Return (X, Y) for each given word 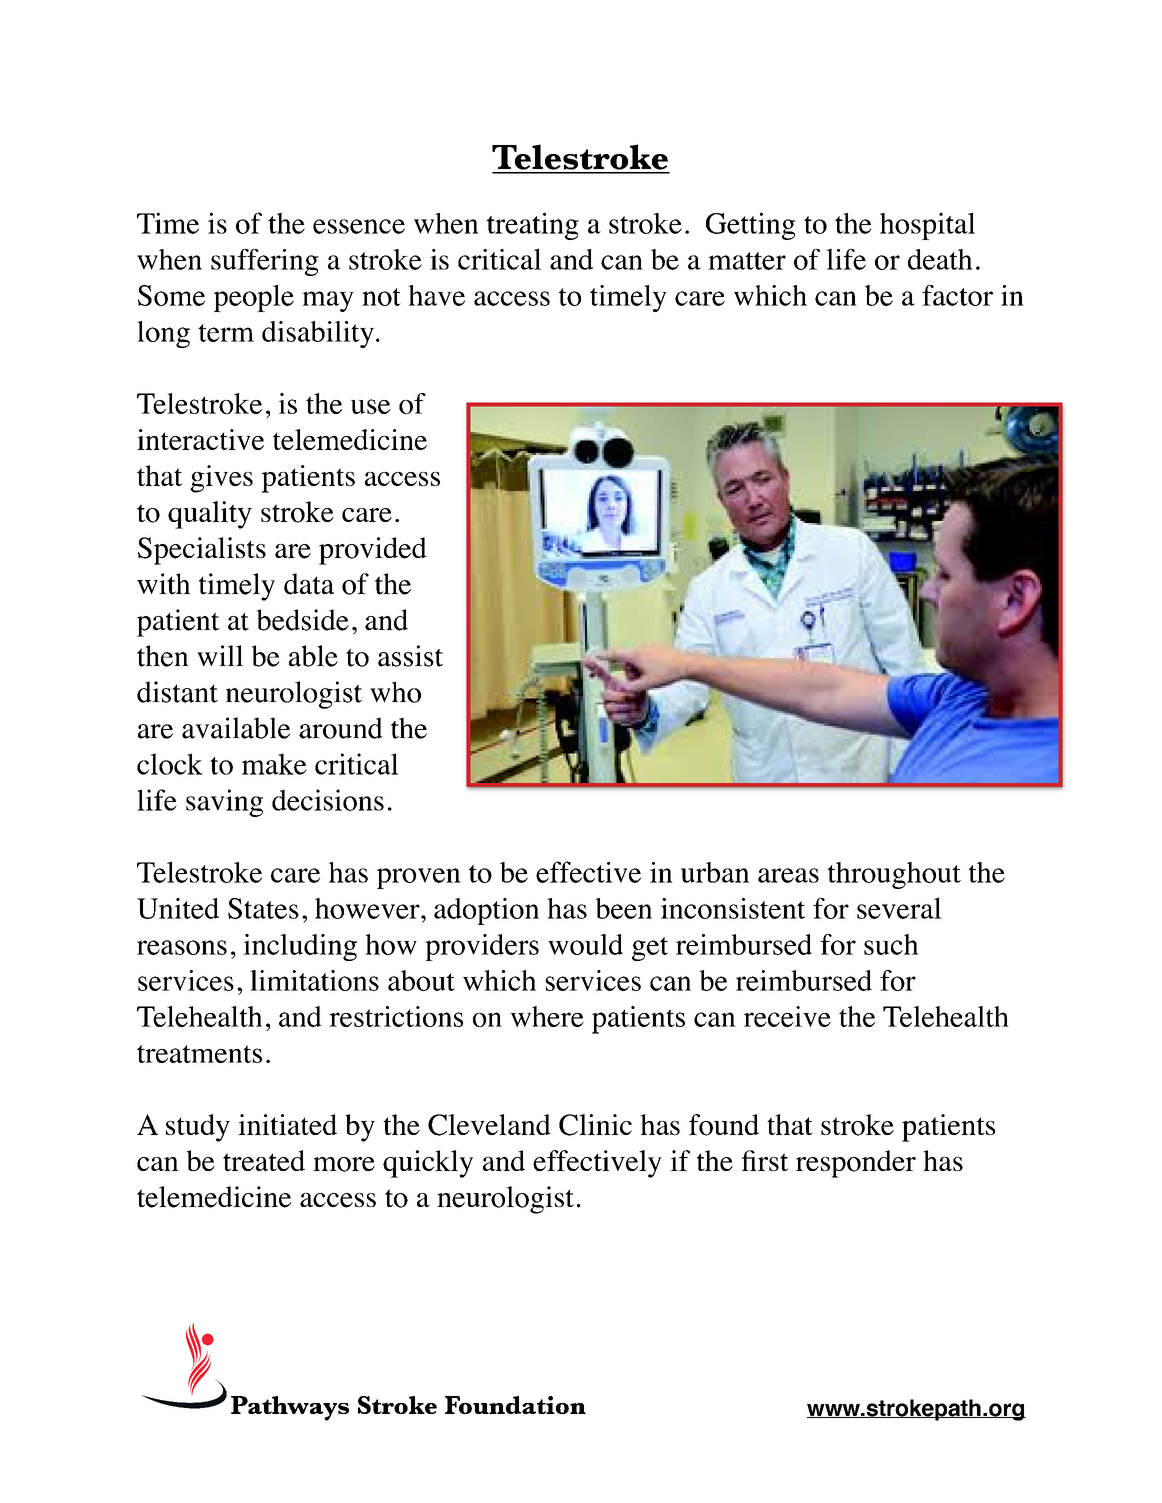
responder (856, 1164)
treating (533, 226)
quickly (428, 1164)
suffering (265, 262)
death (940, 259)
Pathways (290, 1408)
